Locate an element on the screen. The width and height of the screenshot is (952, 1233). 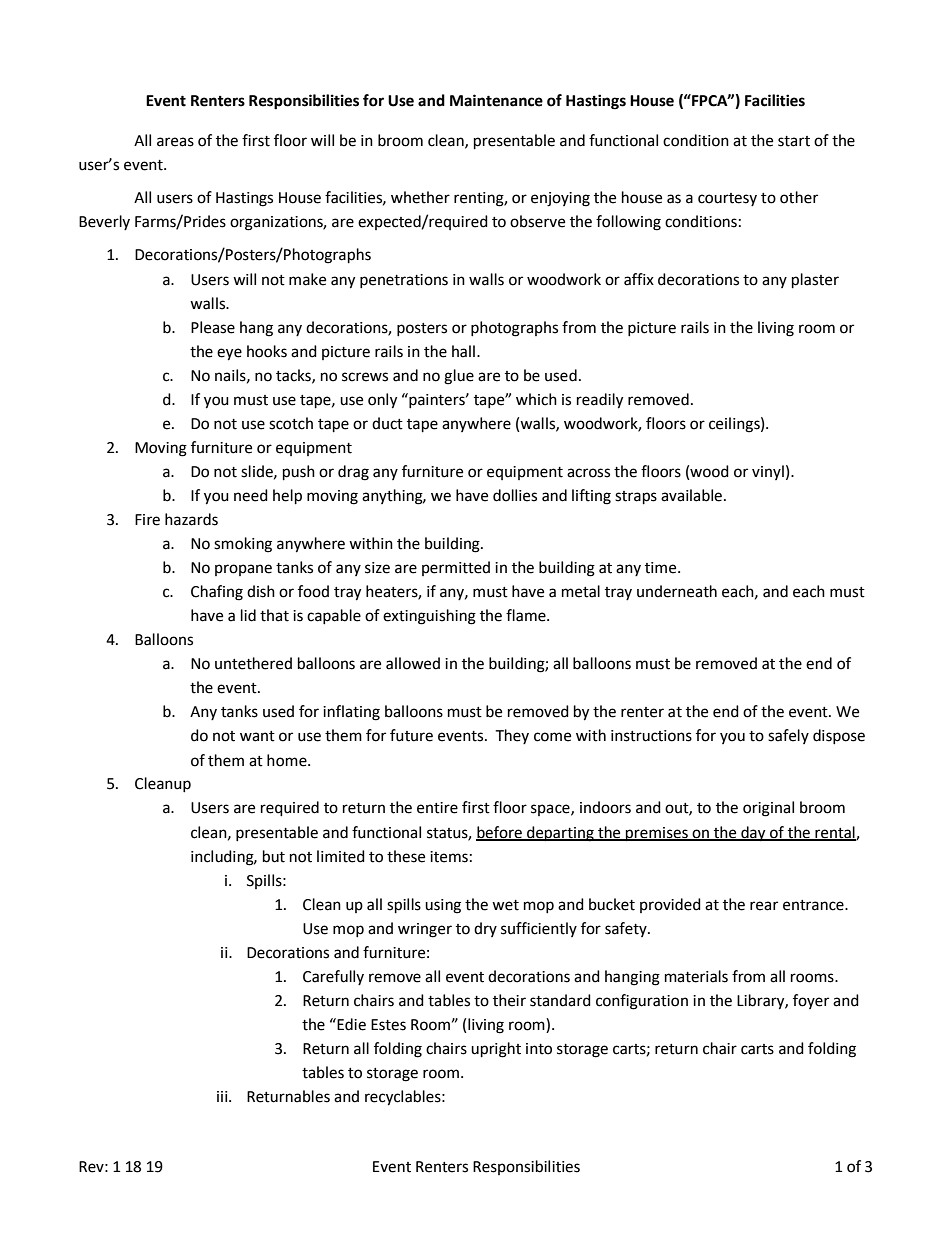
day is located at coordinates (753, 834).
